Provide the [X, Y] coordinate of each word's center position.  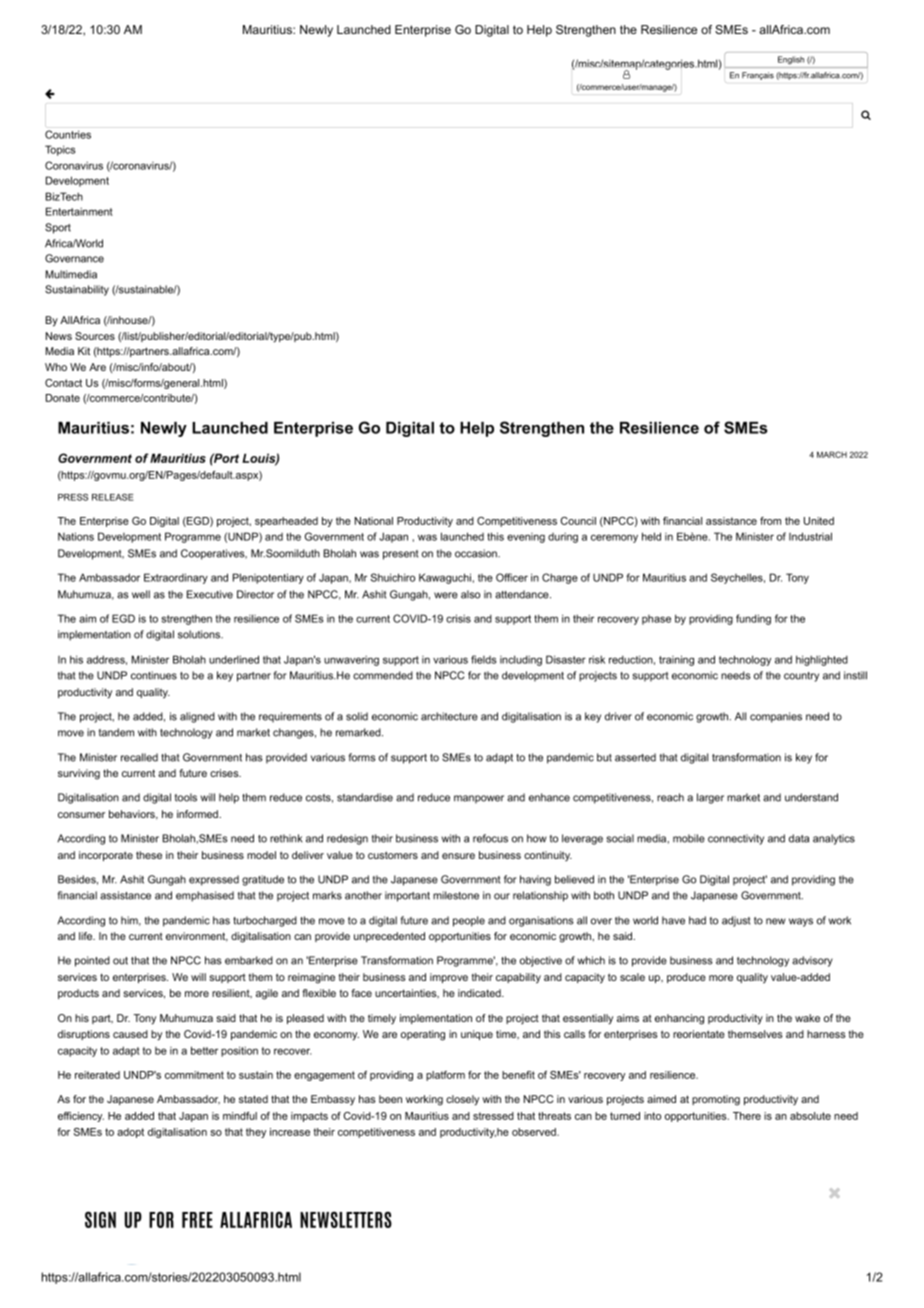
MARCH [832, 454]
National [374, 521]
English [791, 60]
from [770, 521]
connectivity [736, 839]
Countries [68, 134]
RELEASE [113, 497]
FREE [197, 1220]
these [149, 855]
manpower [479, 799]
